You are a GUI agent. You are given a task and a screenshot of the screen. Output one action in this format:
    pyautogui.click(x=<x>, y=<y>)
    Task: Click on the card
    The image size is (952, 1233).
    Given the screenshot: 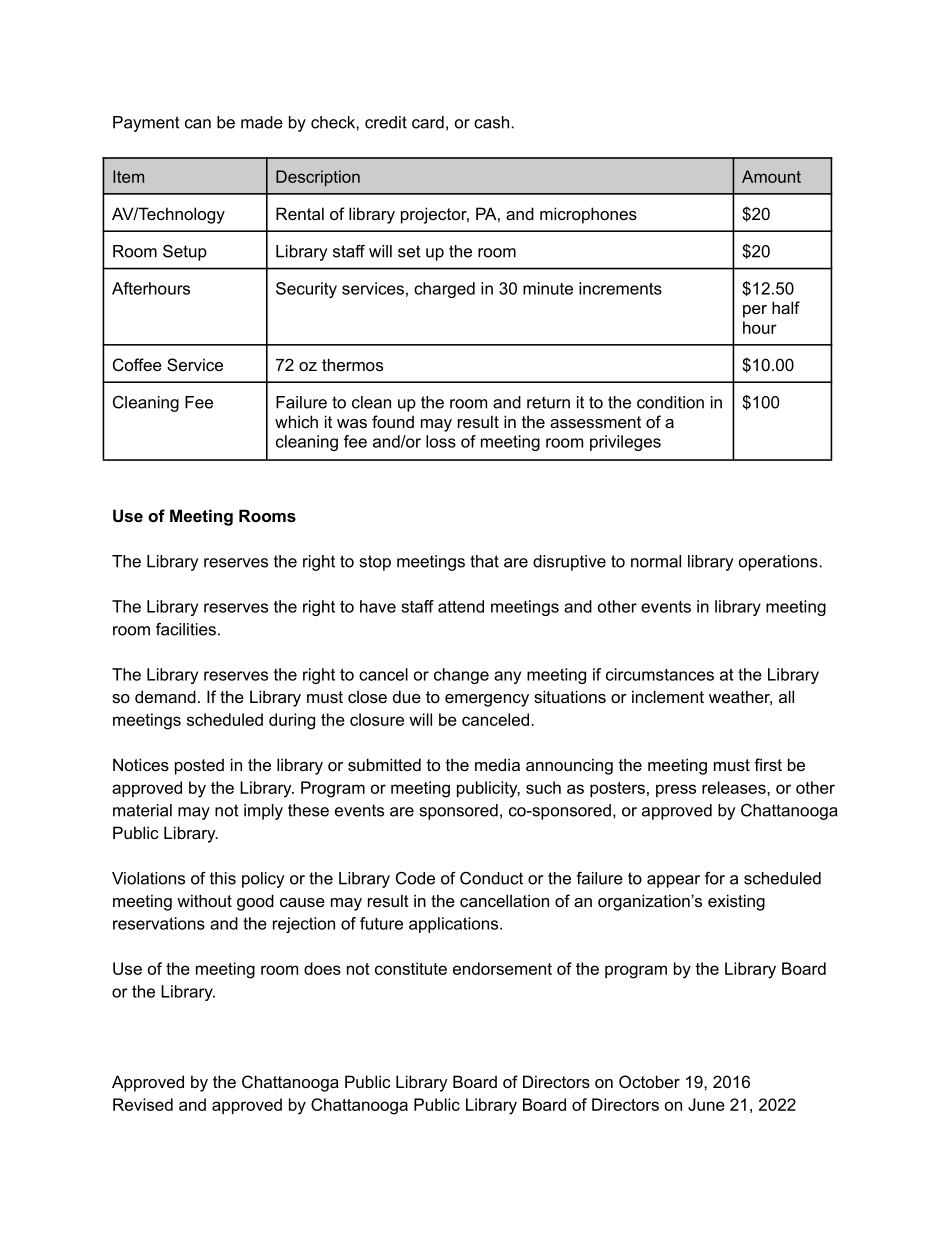 What is the action you would take?
    pyautogui.click(x=428, y=122)
